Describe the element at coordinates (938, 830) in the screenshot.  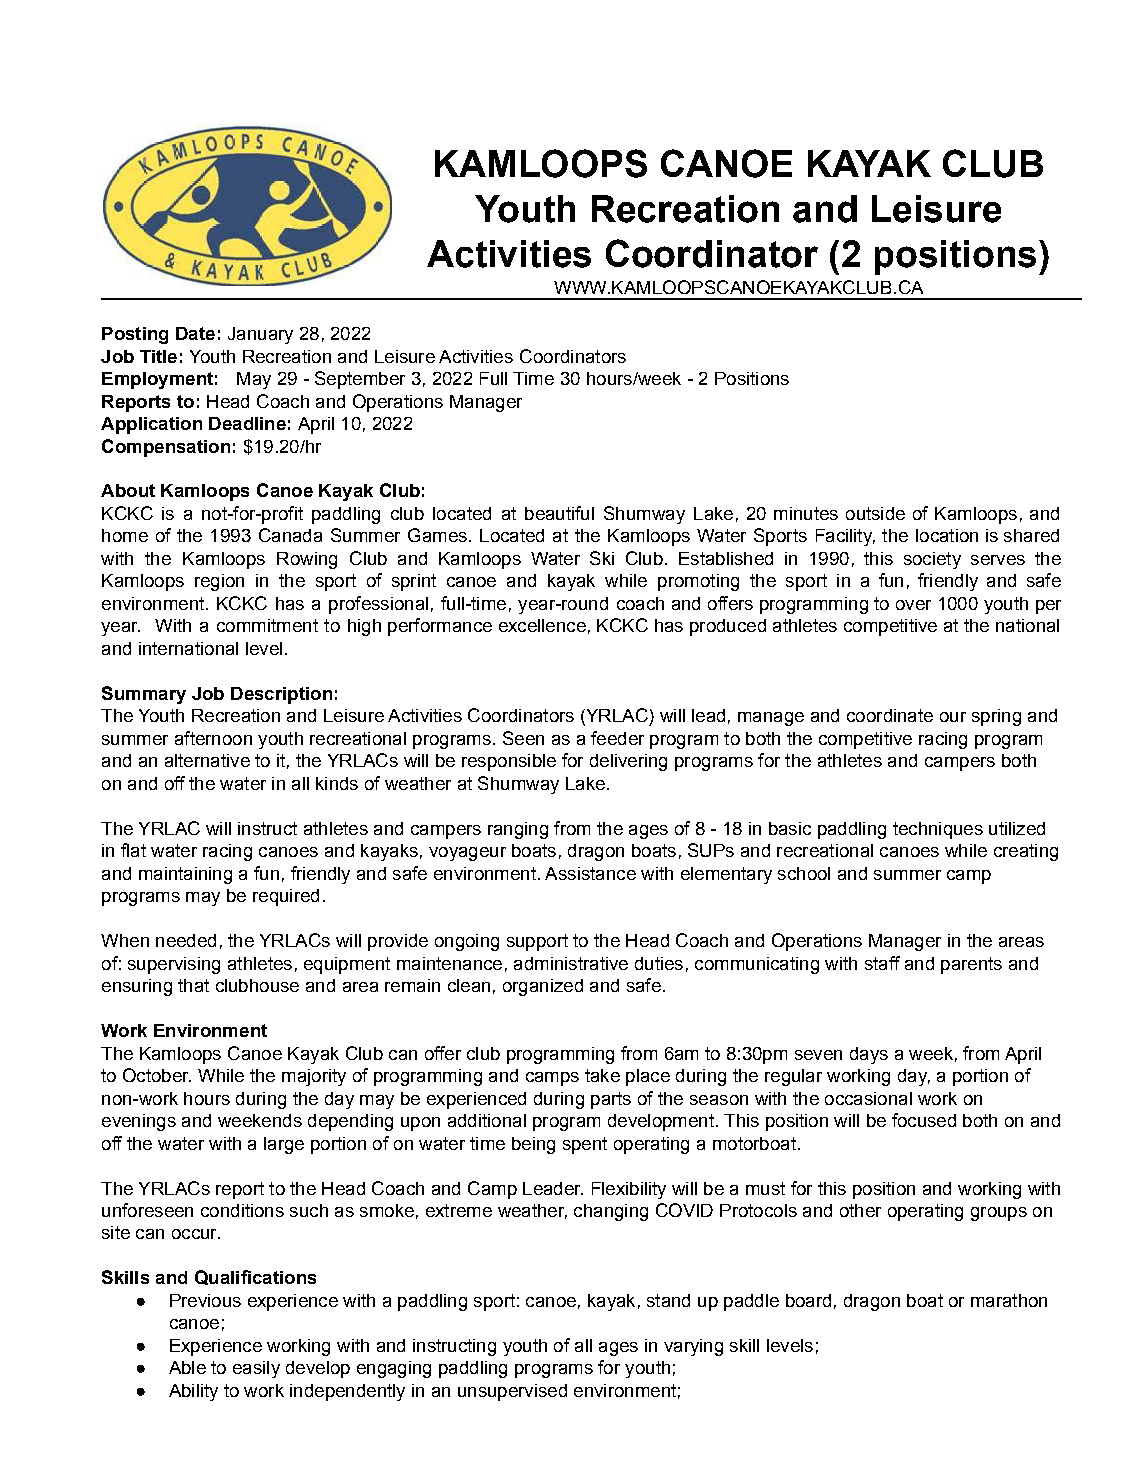
I see `techniques` at that location.
